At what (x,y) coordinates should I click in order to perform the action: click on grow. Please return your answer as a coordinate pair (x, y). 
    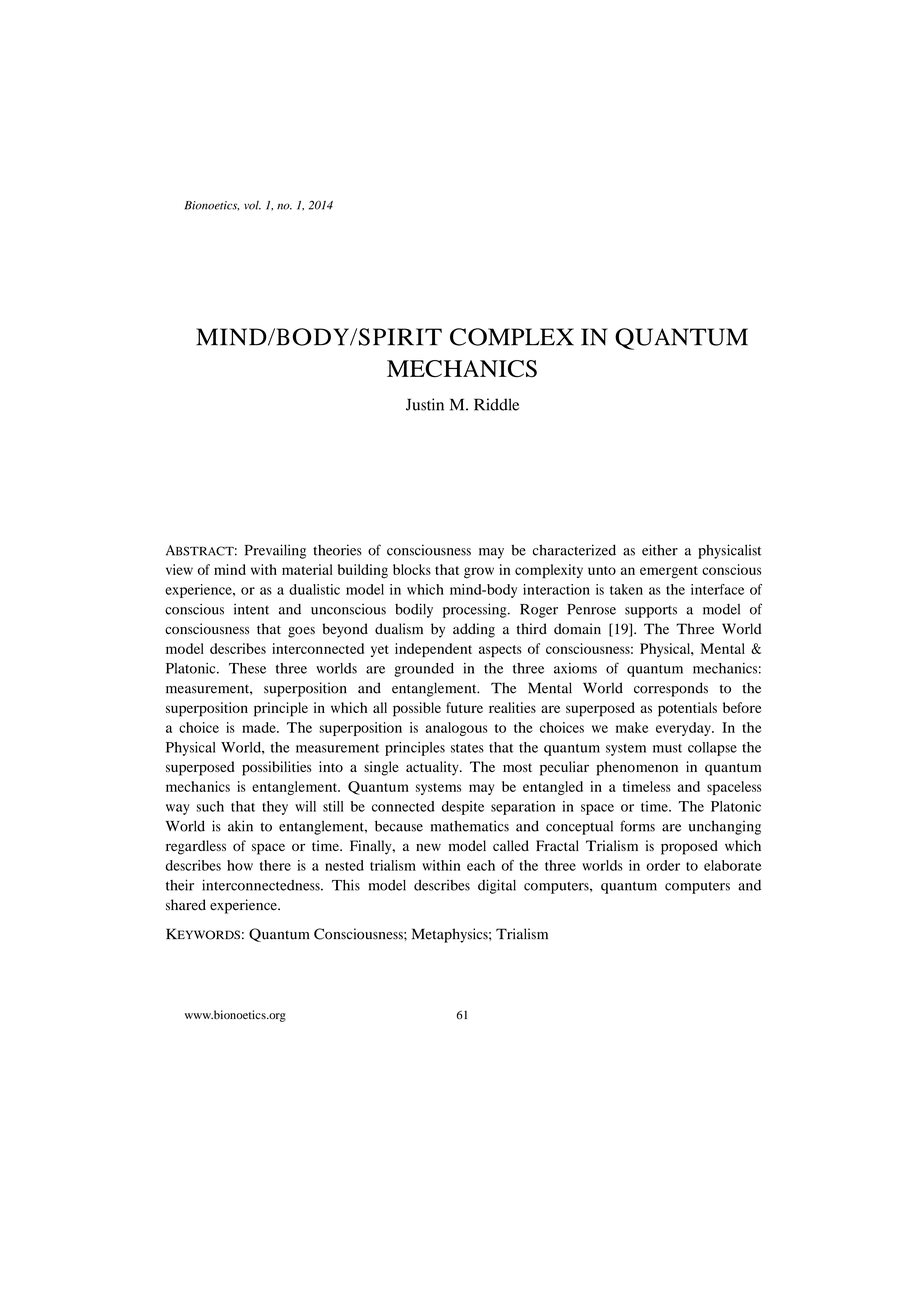
    Looking at the image, I should click on (479, 573).
